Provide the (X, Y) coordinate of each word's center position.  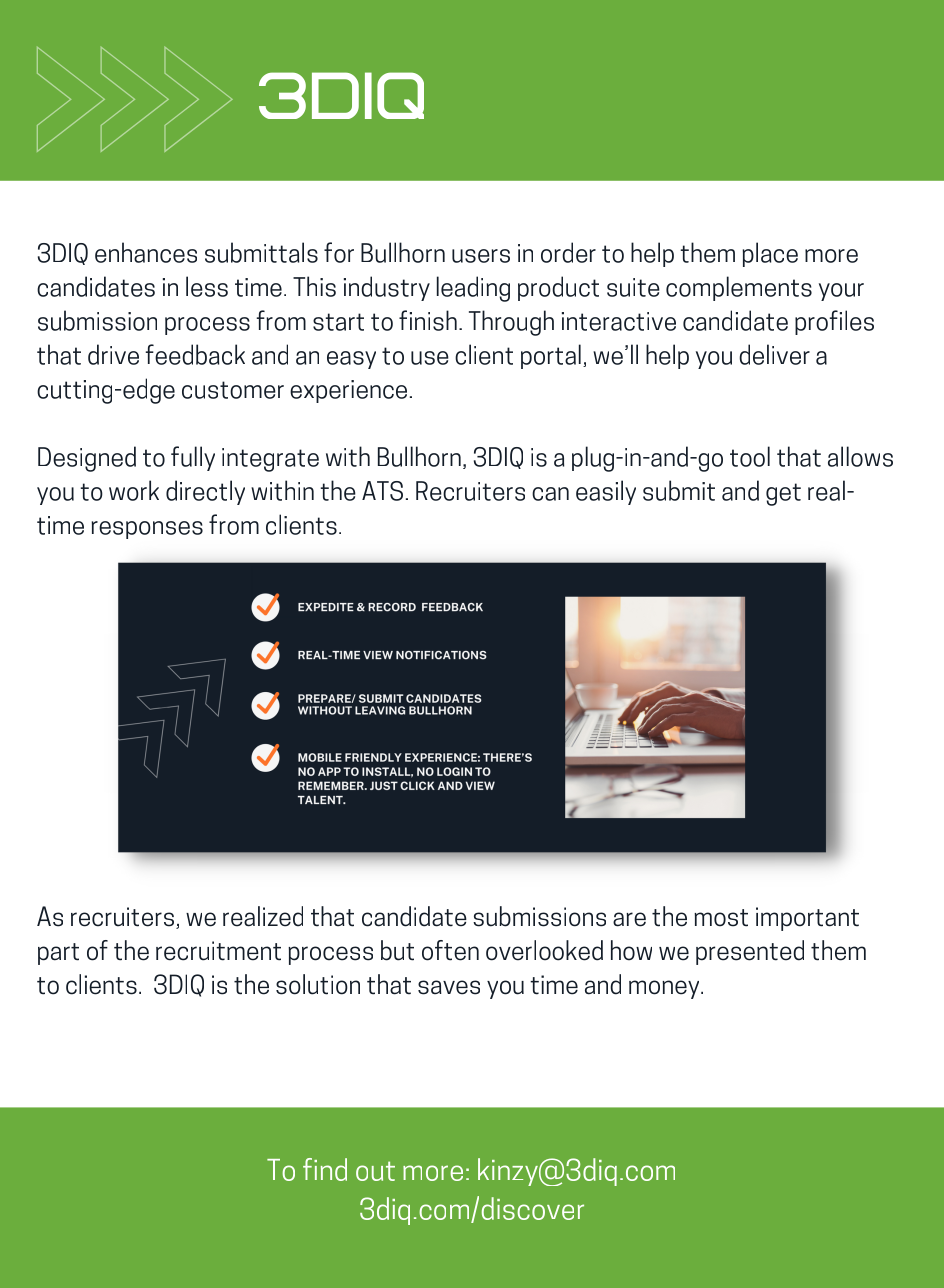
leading (473, 289)
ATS (382, 491)
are (629, 919)
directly (205, 492)
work (134, 490)
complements (739, 288)
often (450, 950)
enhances (146, 252)
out (375, 1171)
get (783, 494)
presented (750, 952)
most (721, 918)
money (665, 989)
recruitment (218, 951)
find (325, 1169)
